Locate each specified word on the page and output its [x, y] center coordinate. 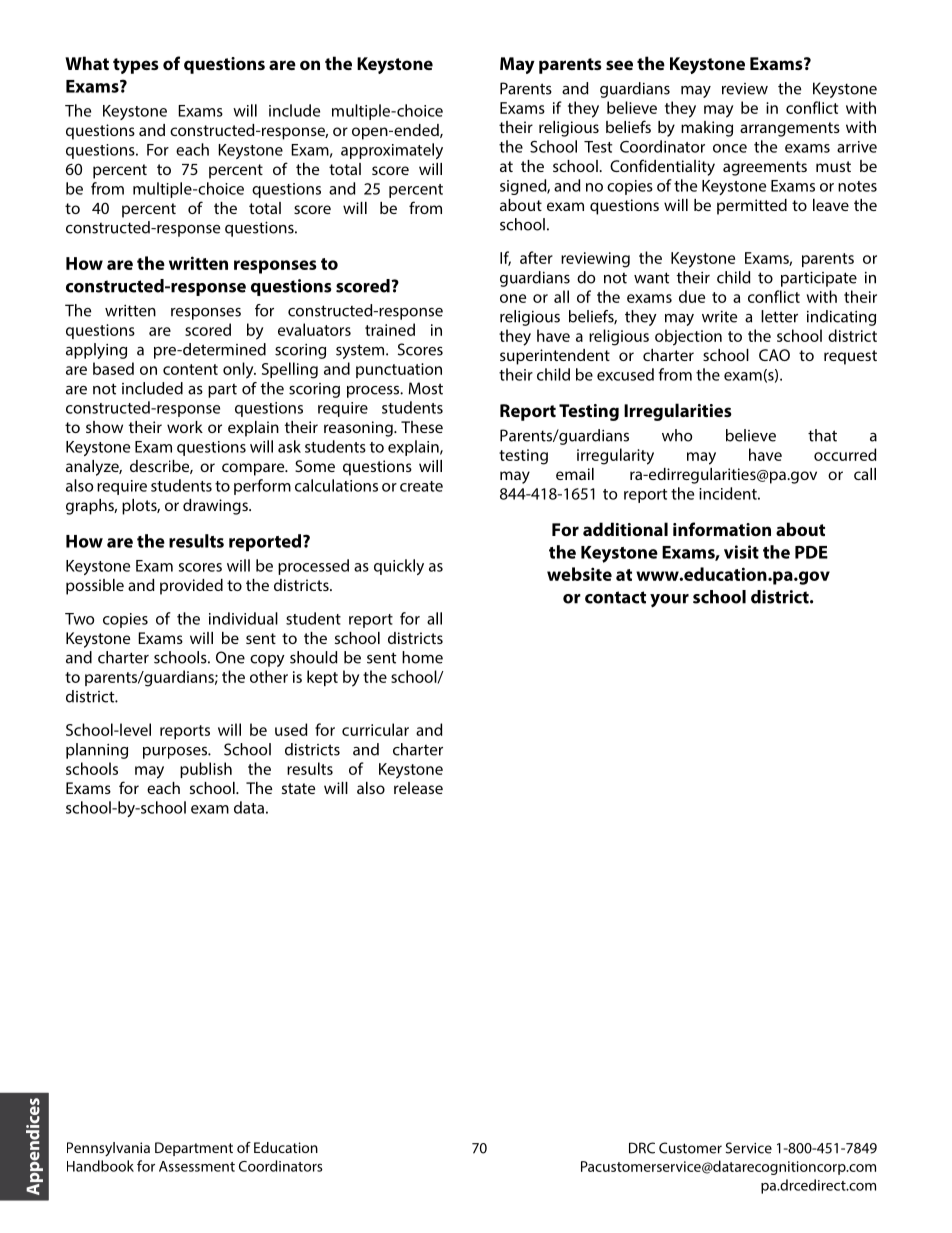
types [136, 66]
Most [425, 388]
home [422, 657]
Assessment [197, 1166]
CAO [774, 355]
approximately [392, 151]
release [418, 788]
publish [206, 770]
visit [741, 552]
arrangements [790, 129]
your [669, 601]
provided [191, 587]
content [190, 369]
